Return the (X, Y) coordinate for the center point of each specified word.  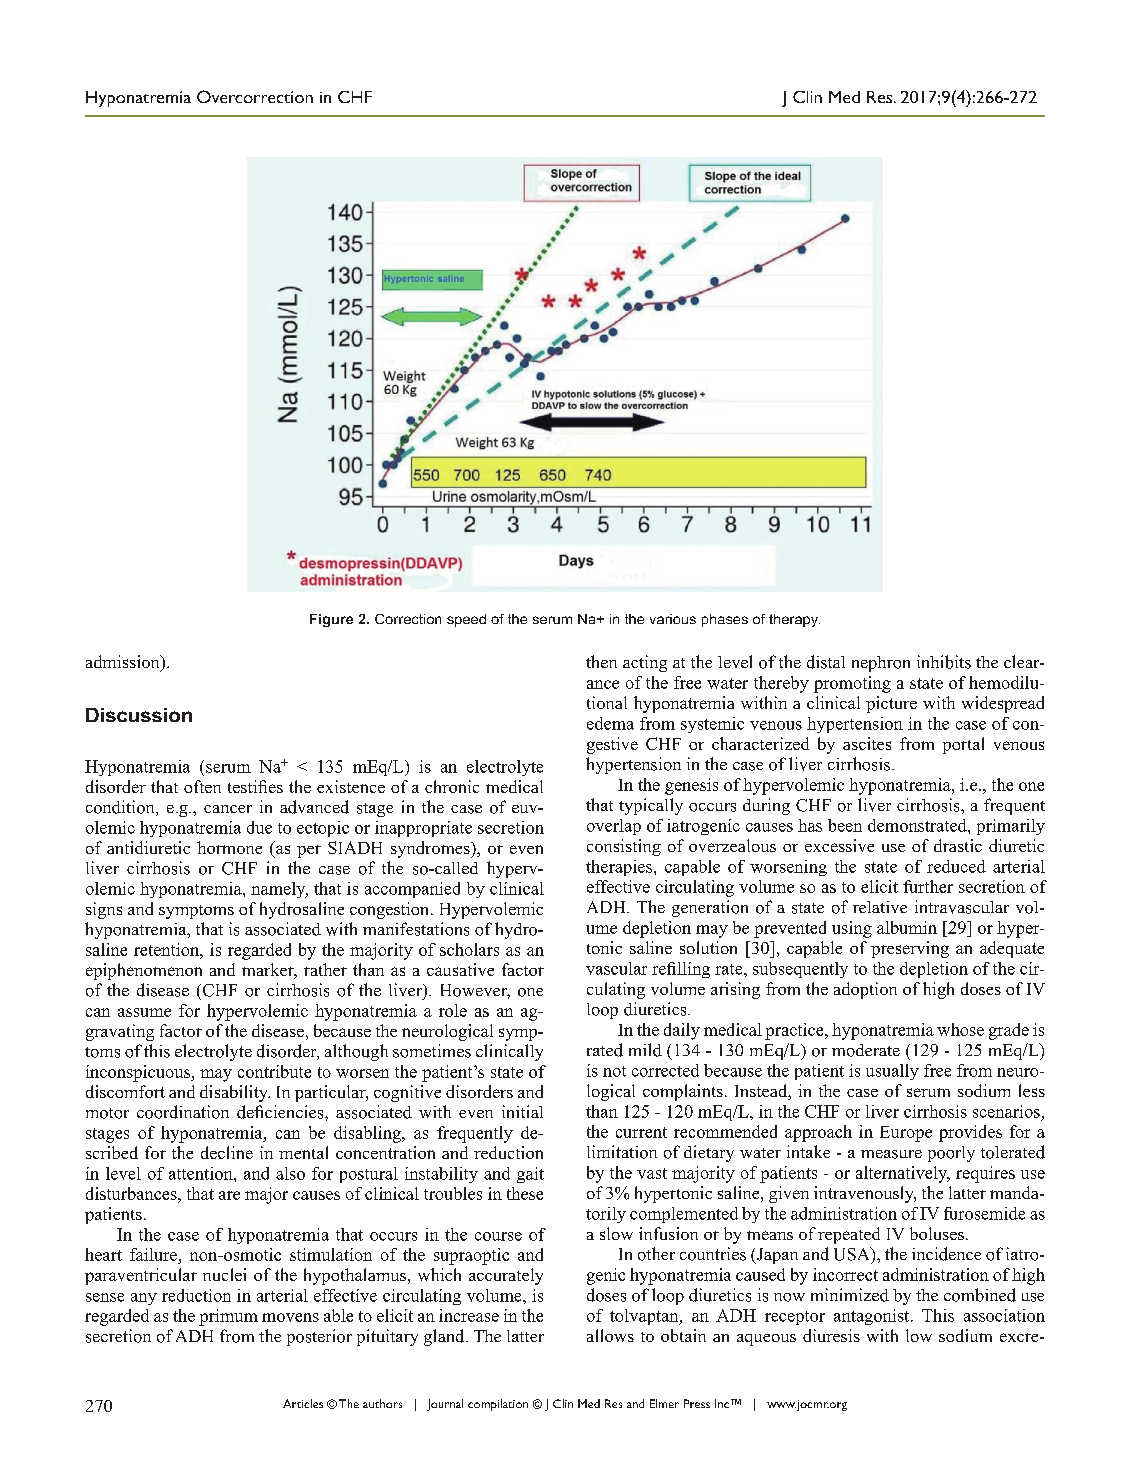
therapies (619, 868)
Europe (906, 1134)
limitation (622, 1152)
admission (124, 663)
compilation (498, 1405)
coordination (183, 1112)
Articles (303, 1403)
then (601, 661)
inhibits (944, 662)
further (928, 886)
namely (279, 890)
